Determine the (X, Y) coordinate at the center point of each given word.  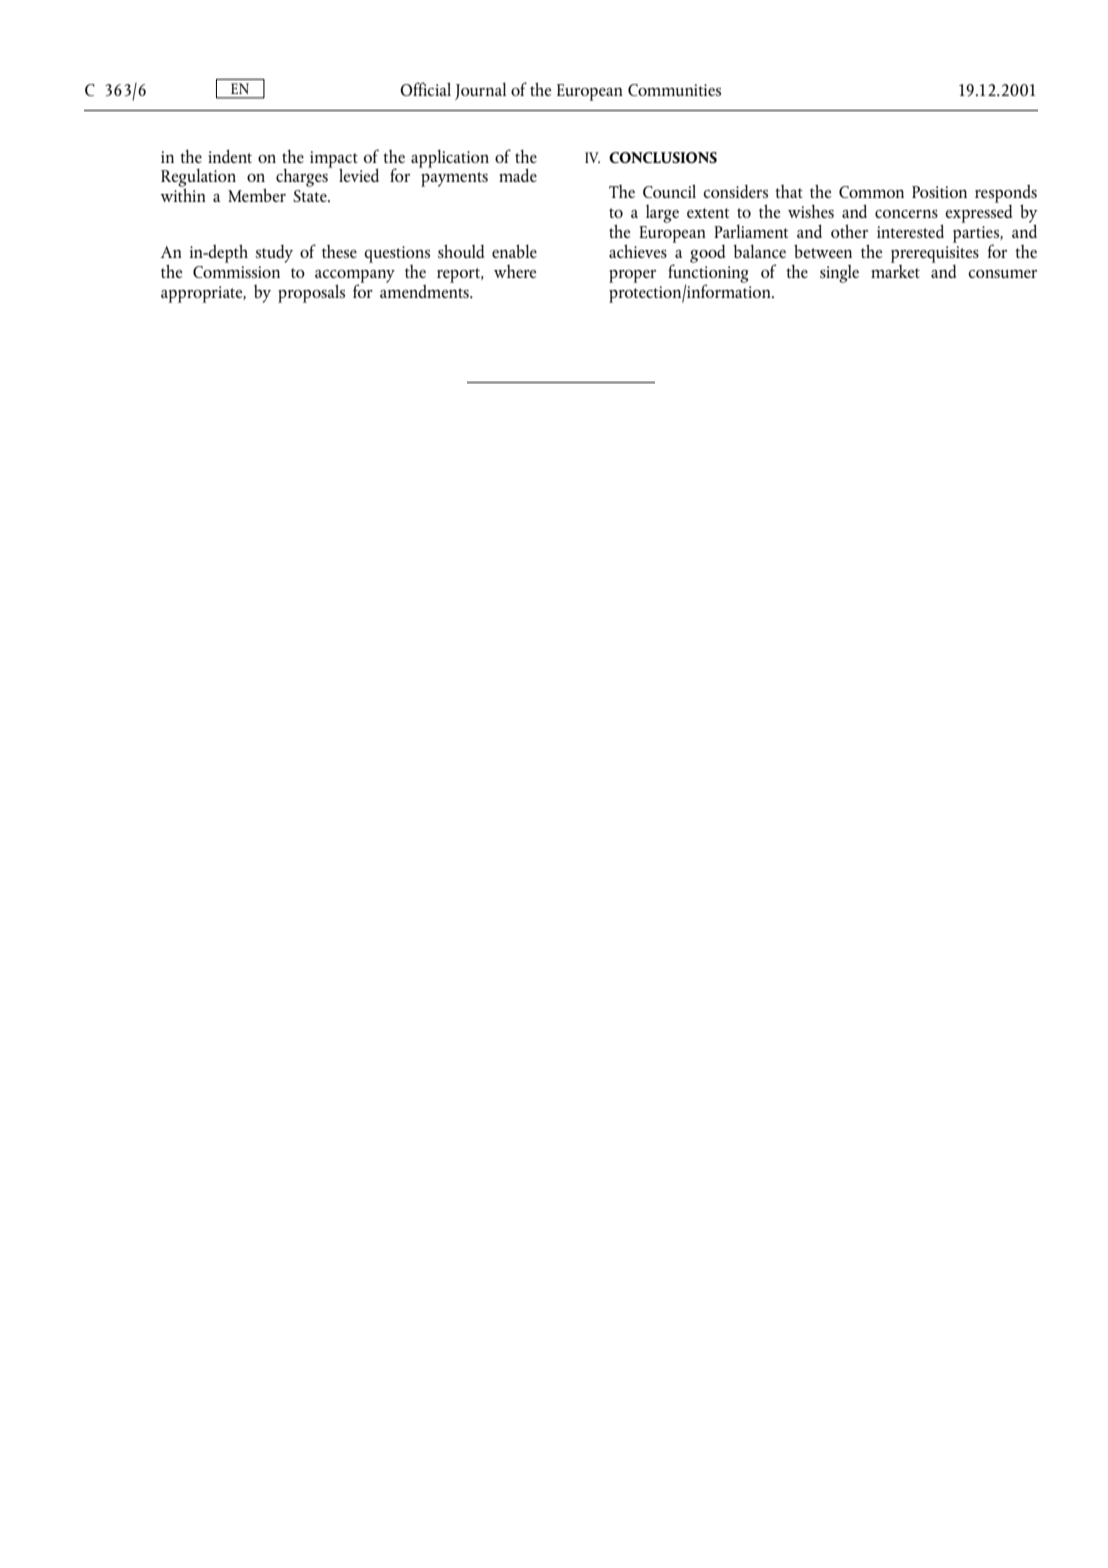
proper (632, 276)
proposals (311, 293)
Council (669, 191)
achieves (638, 251)
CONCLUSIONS (663, 157)
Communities (674, 90)
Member (257, 195)
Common (871, 192)
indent (230, 156)
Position (939, 192)
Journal (480, 91)
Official (425, 89)
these (339, 251)
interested (910, 231)
